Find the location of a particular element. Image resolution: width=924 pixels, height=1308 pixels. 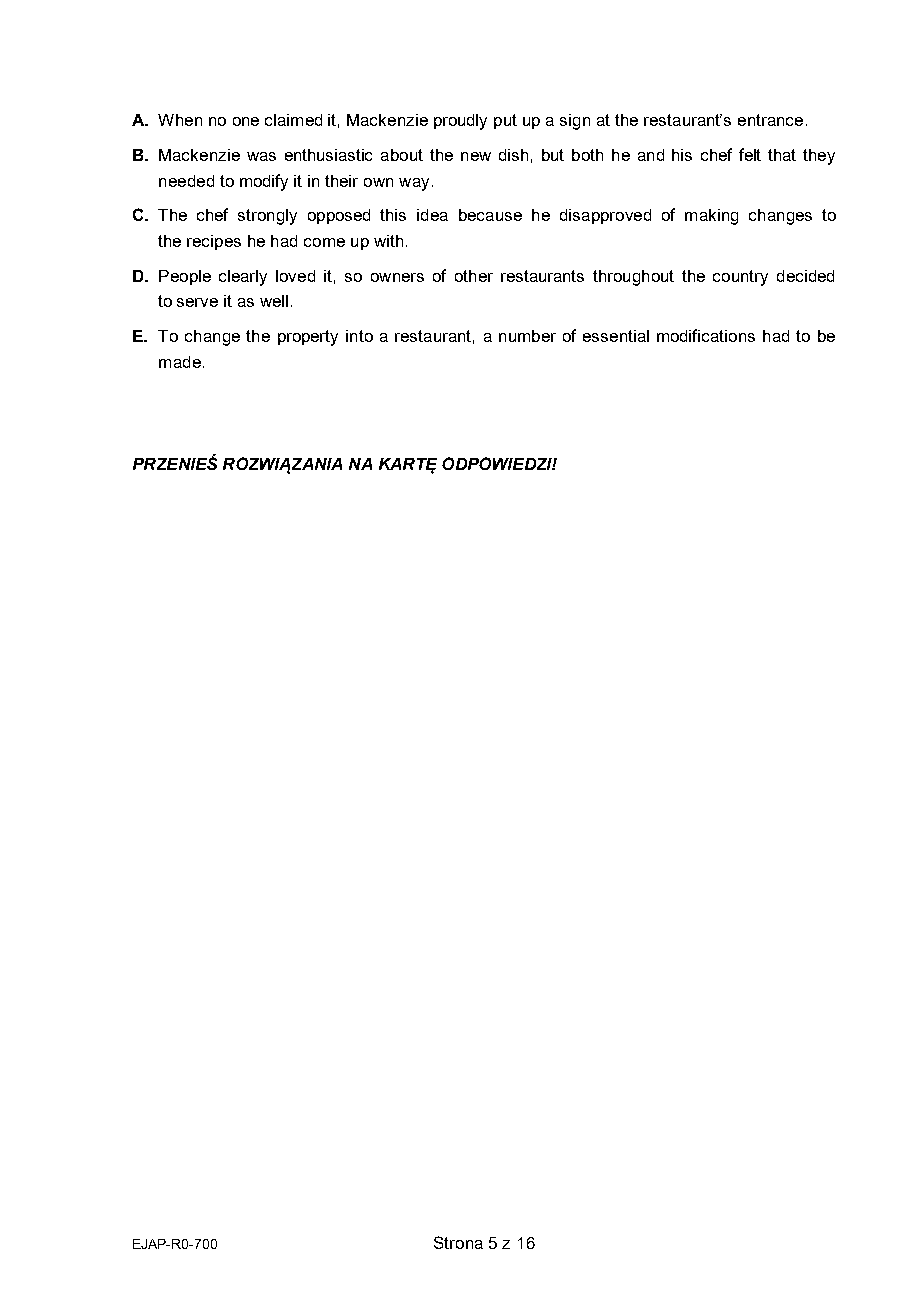

Strona is located at coordinates (458, 1242).
